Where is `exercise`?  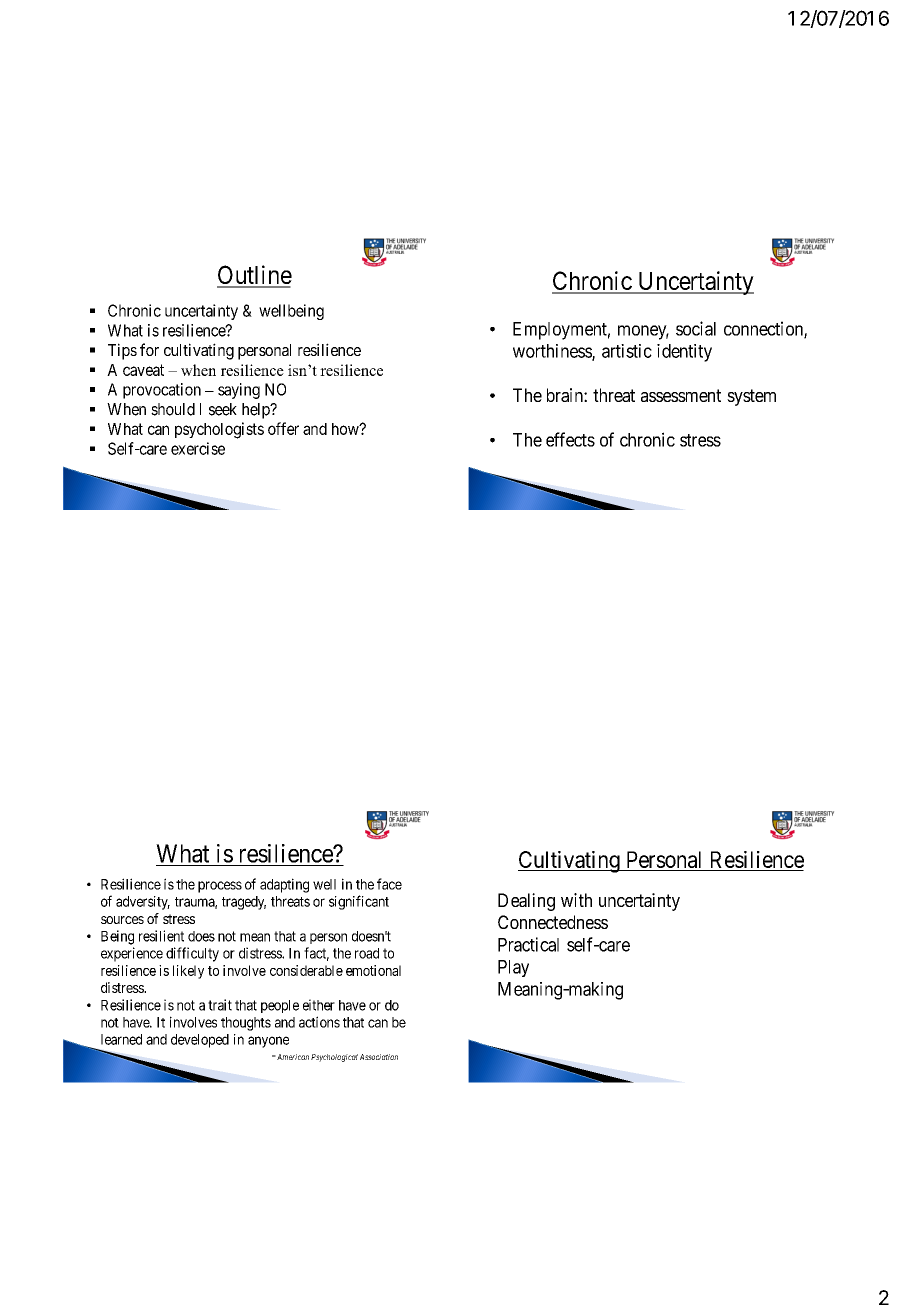
exercise is located at coordinates (198, 448).
